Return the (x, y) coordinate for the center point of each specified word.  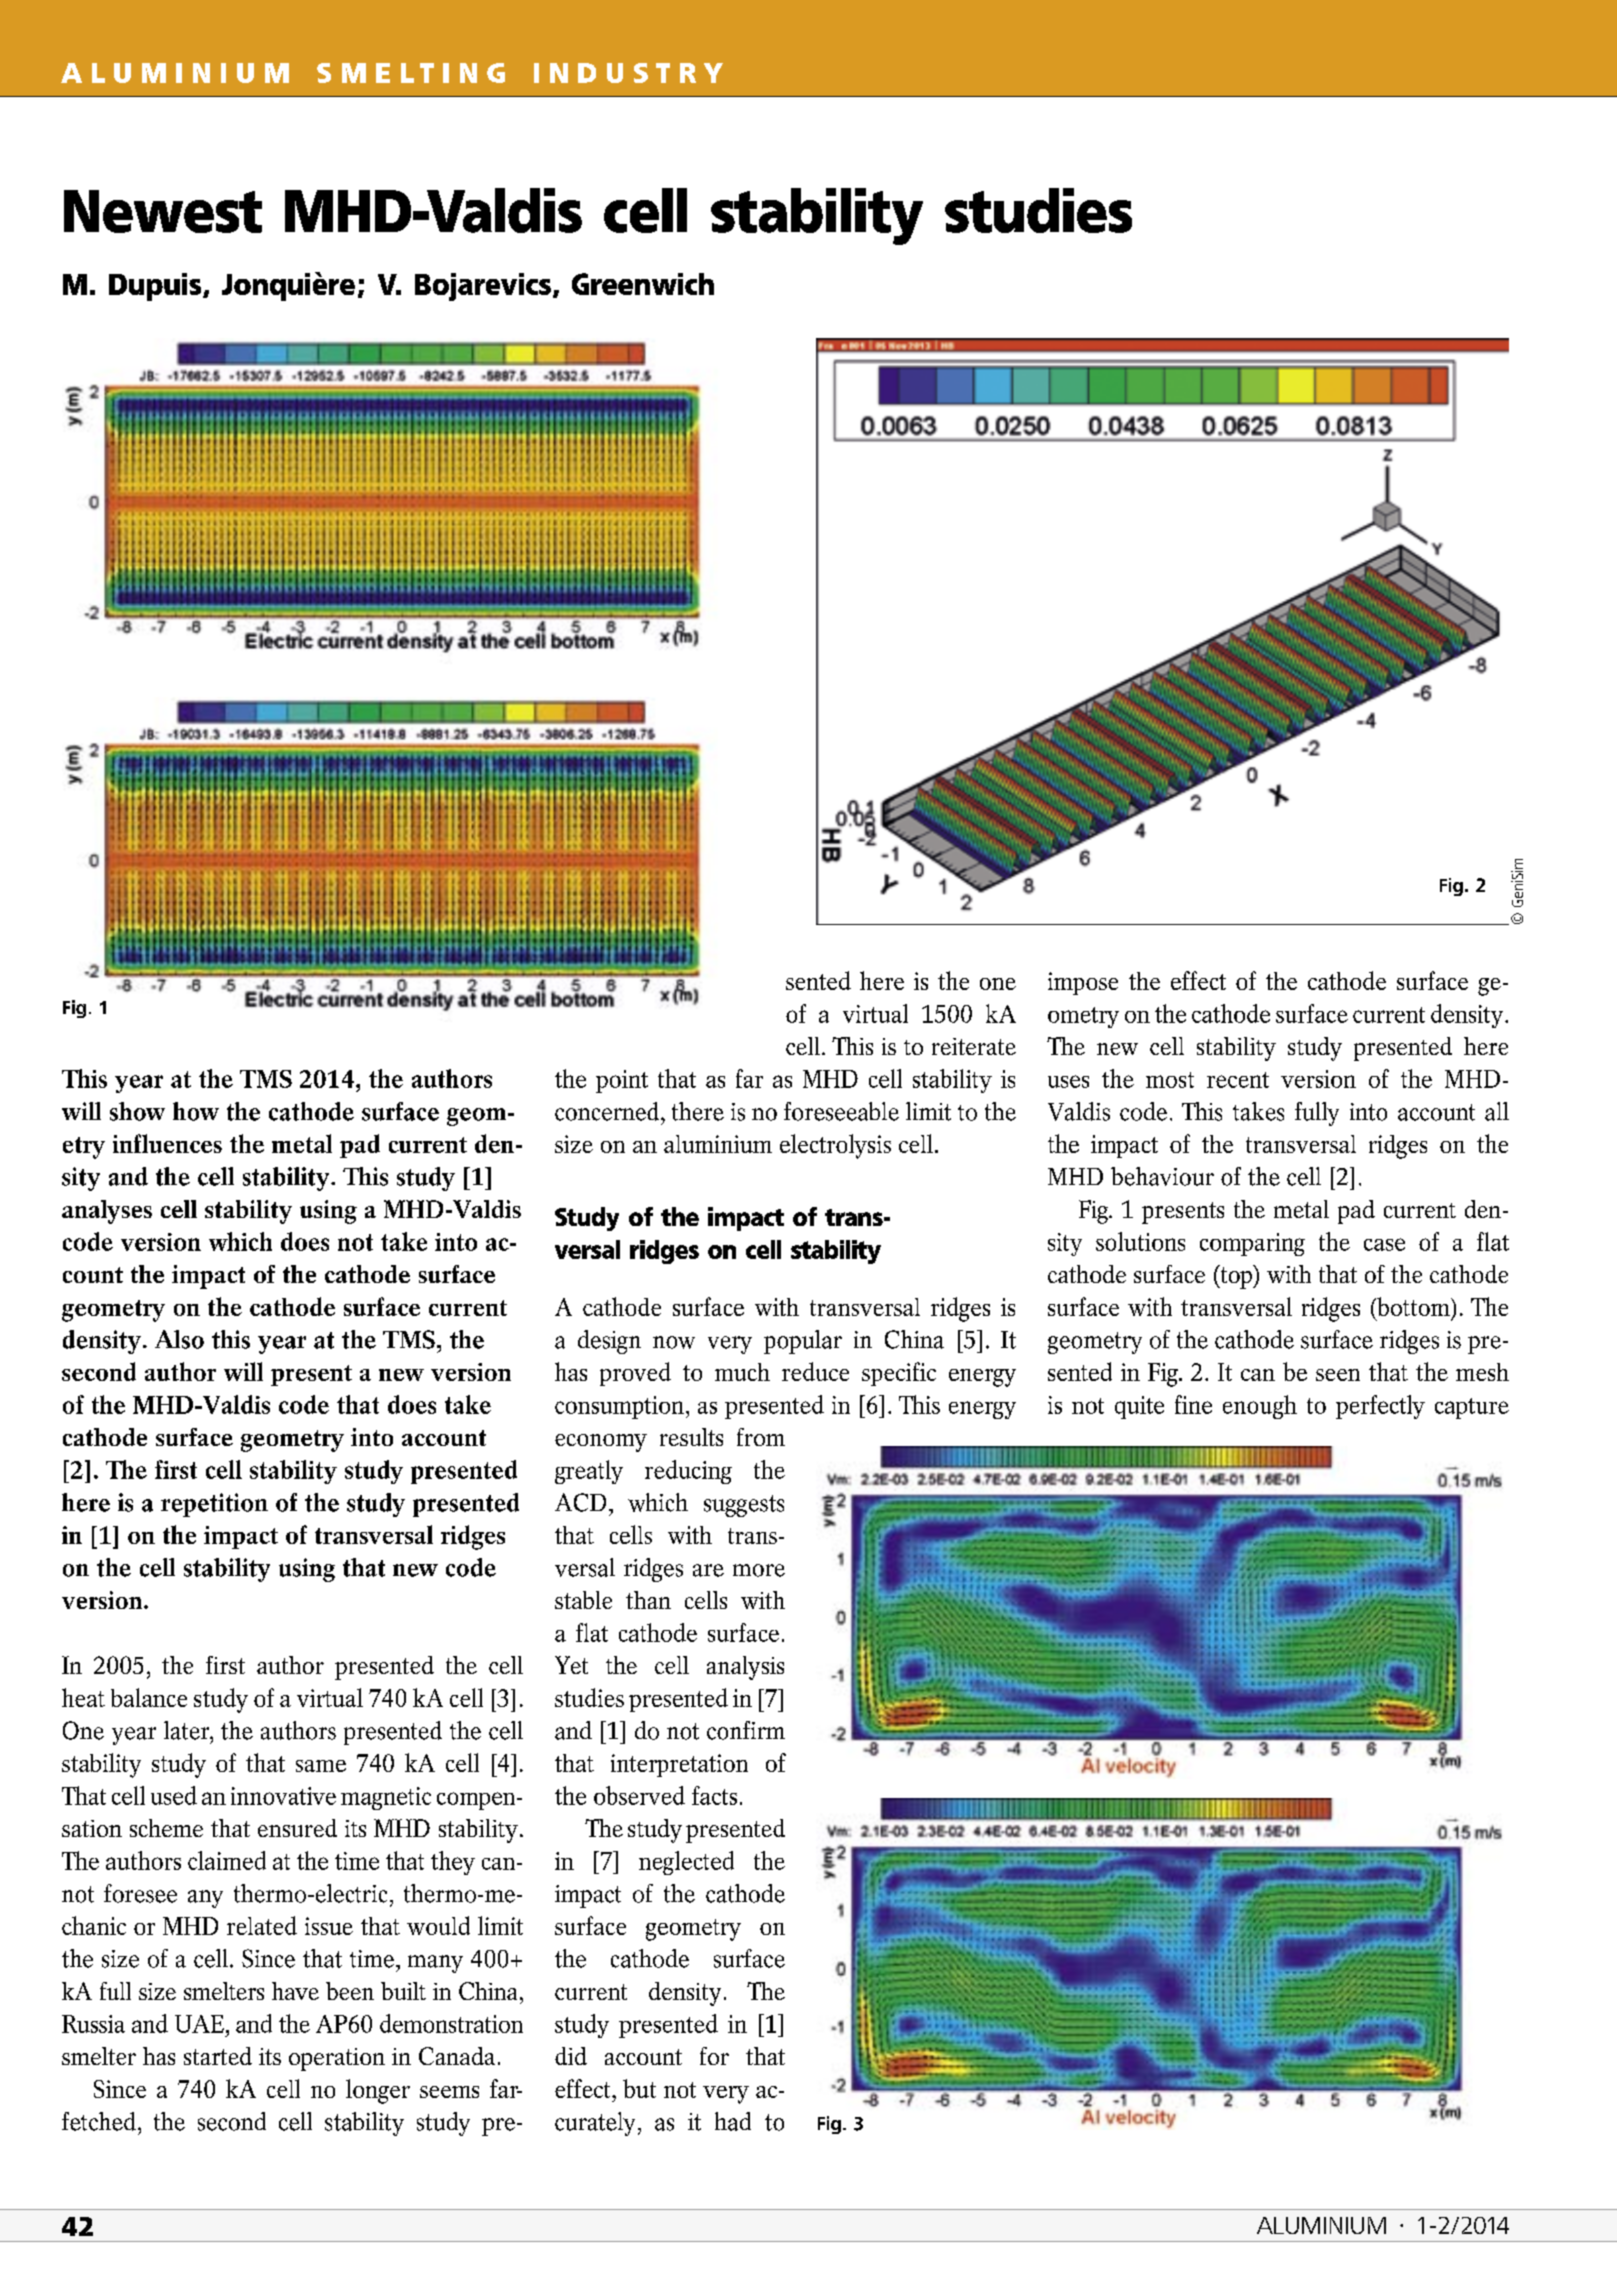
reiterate (974, 1046)
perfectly (1380, 1407)
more (759, 1570)
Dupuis (156, 287)
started (218, 2056)
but (639, 2088)
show (137, 1111)
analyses (107, 1212)
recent (1238, 1080)
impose (1083, 983)
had (733, 2121)
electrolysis (835, 1146)
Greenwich (643, 284)
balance (149, 1697)
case (1384, 1244)
